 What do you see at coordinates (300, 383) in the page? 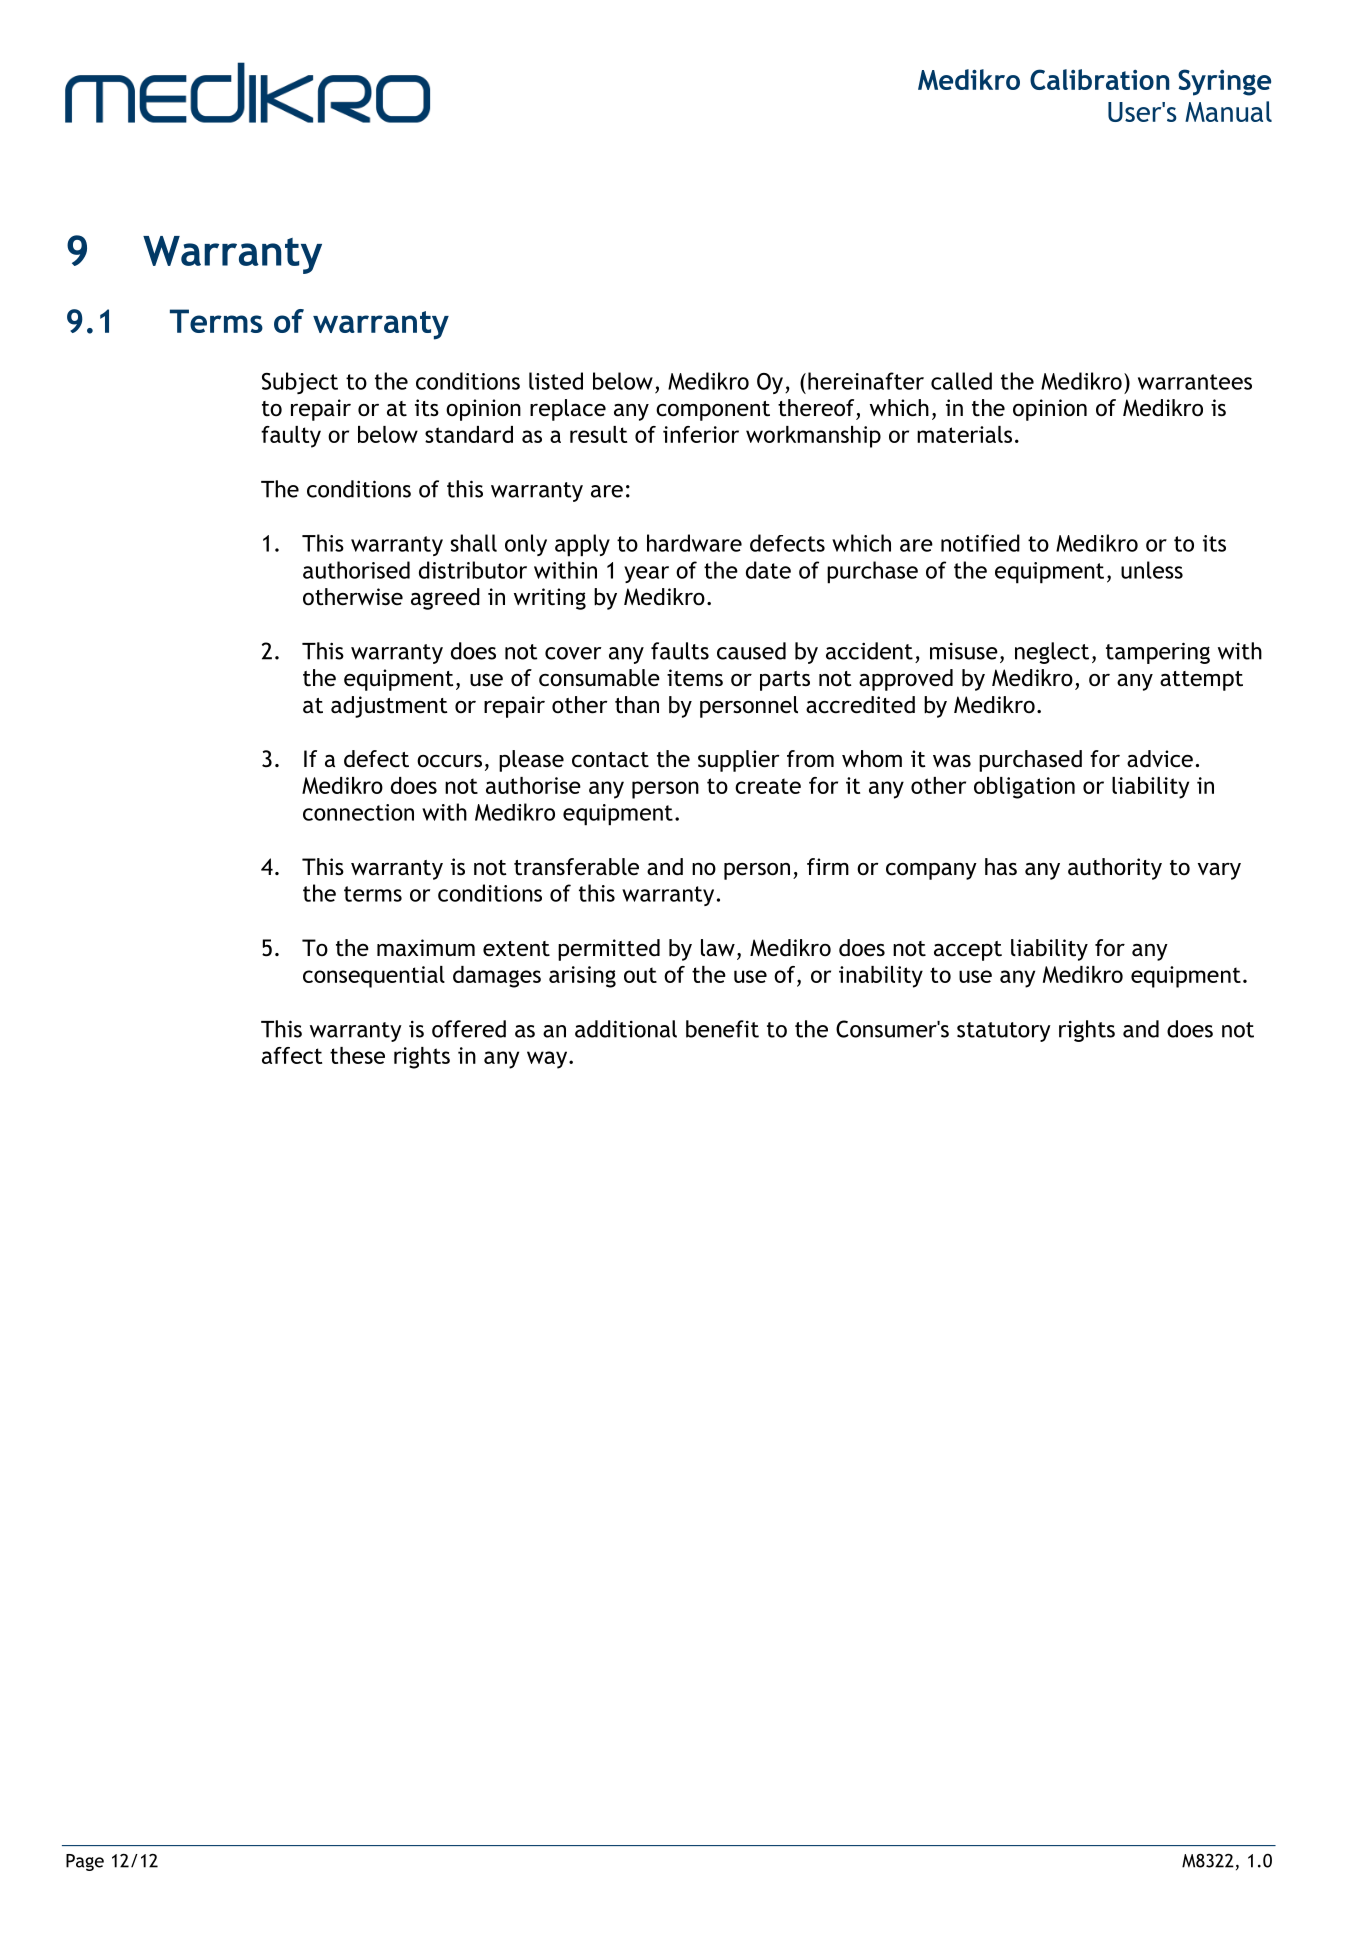
I see `Subject` at bounding box center [300, 383].
